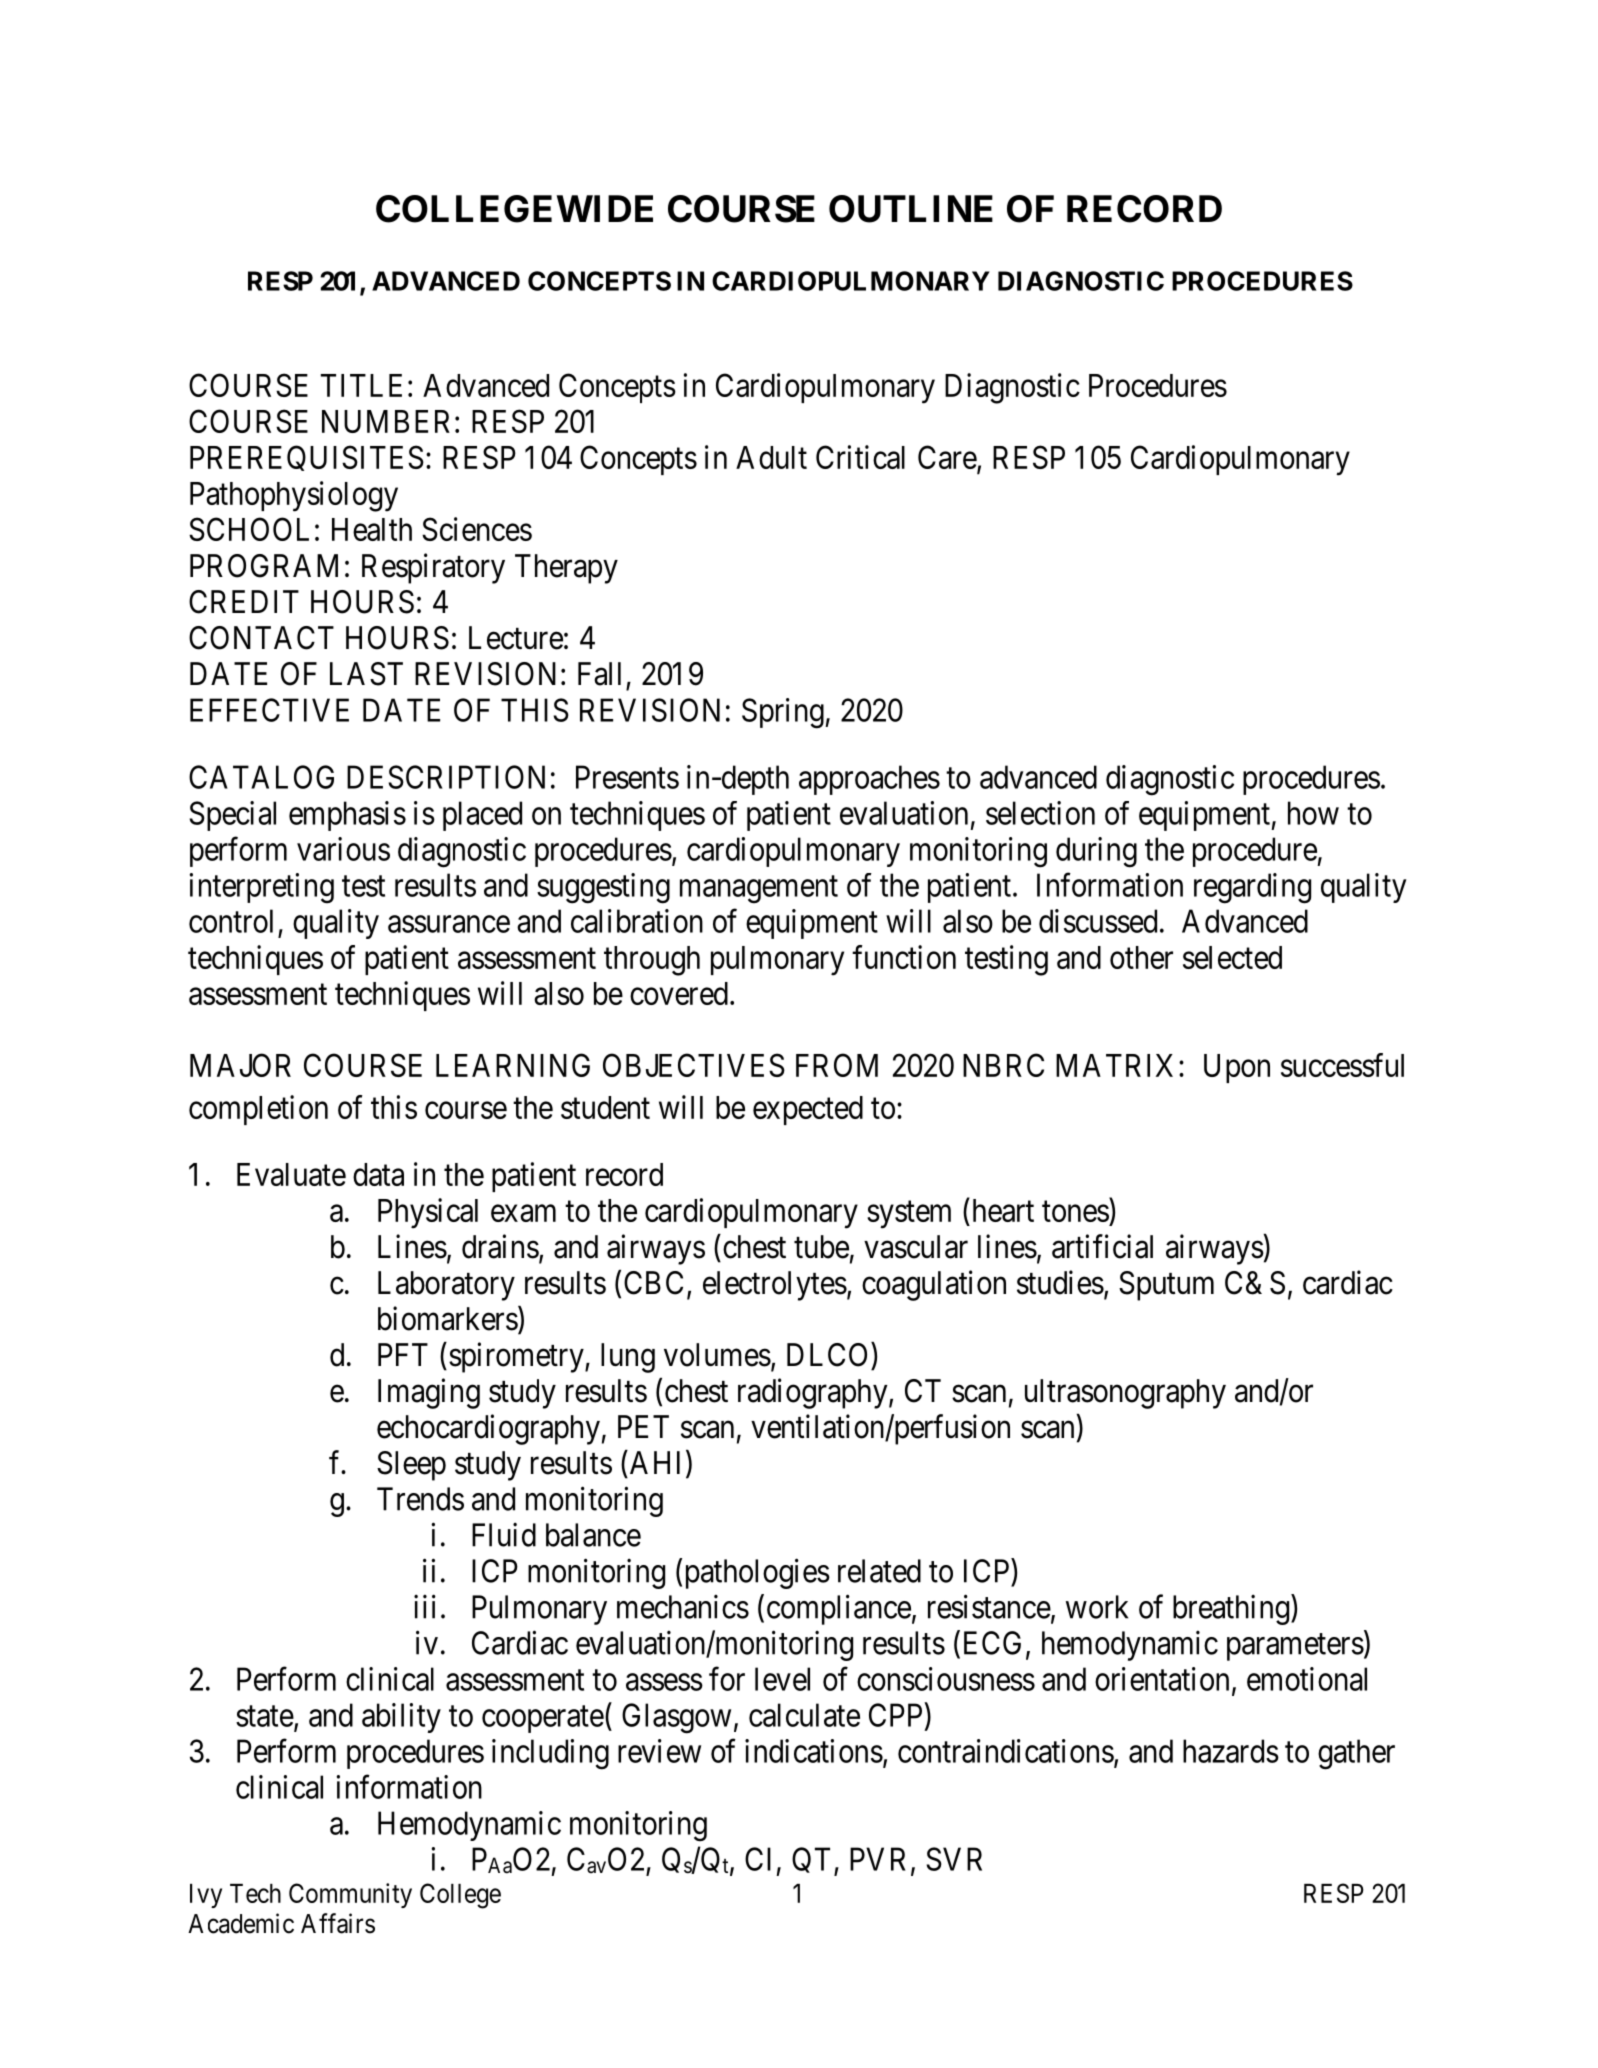 The height and width of the page is (2068, 1598). I want to click on OUTLINE, so click(911, 209).
